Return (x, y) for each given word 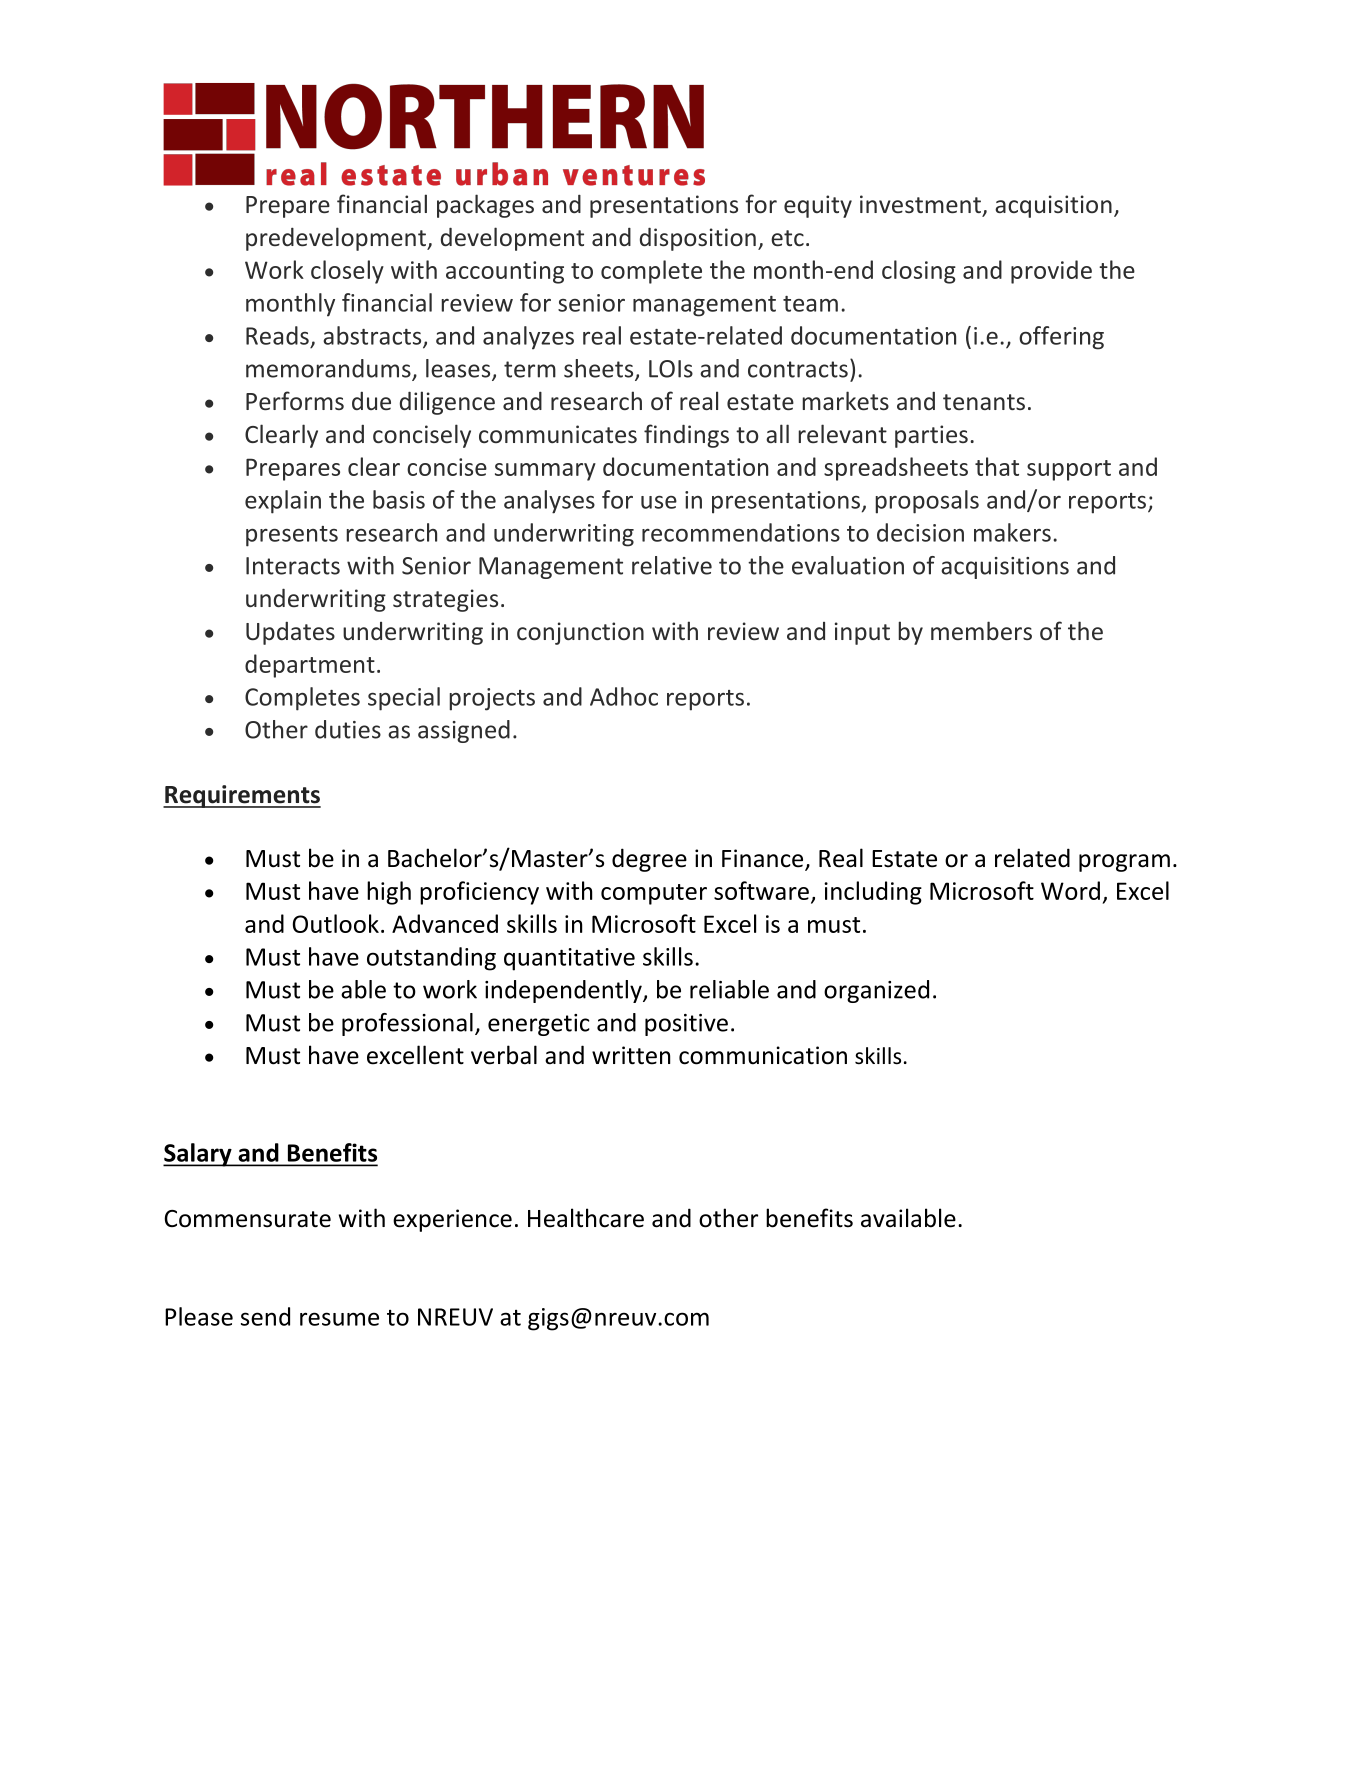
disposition (698, 239)
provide (1051, 272)
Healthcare (586, 1218)
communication (763, 1055)
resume (339, 1319)
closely (347, 272)
